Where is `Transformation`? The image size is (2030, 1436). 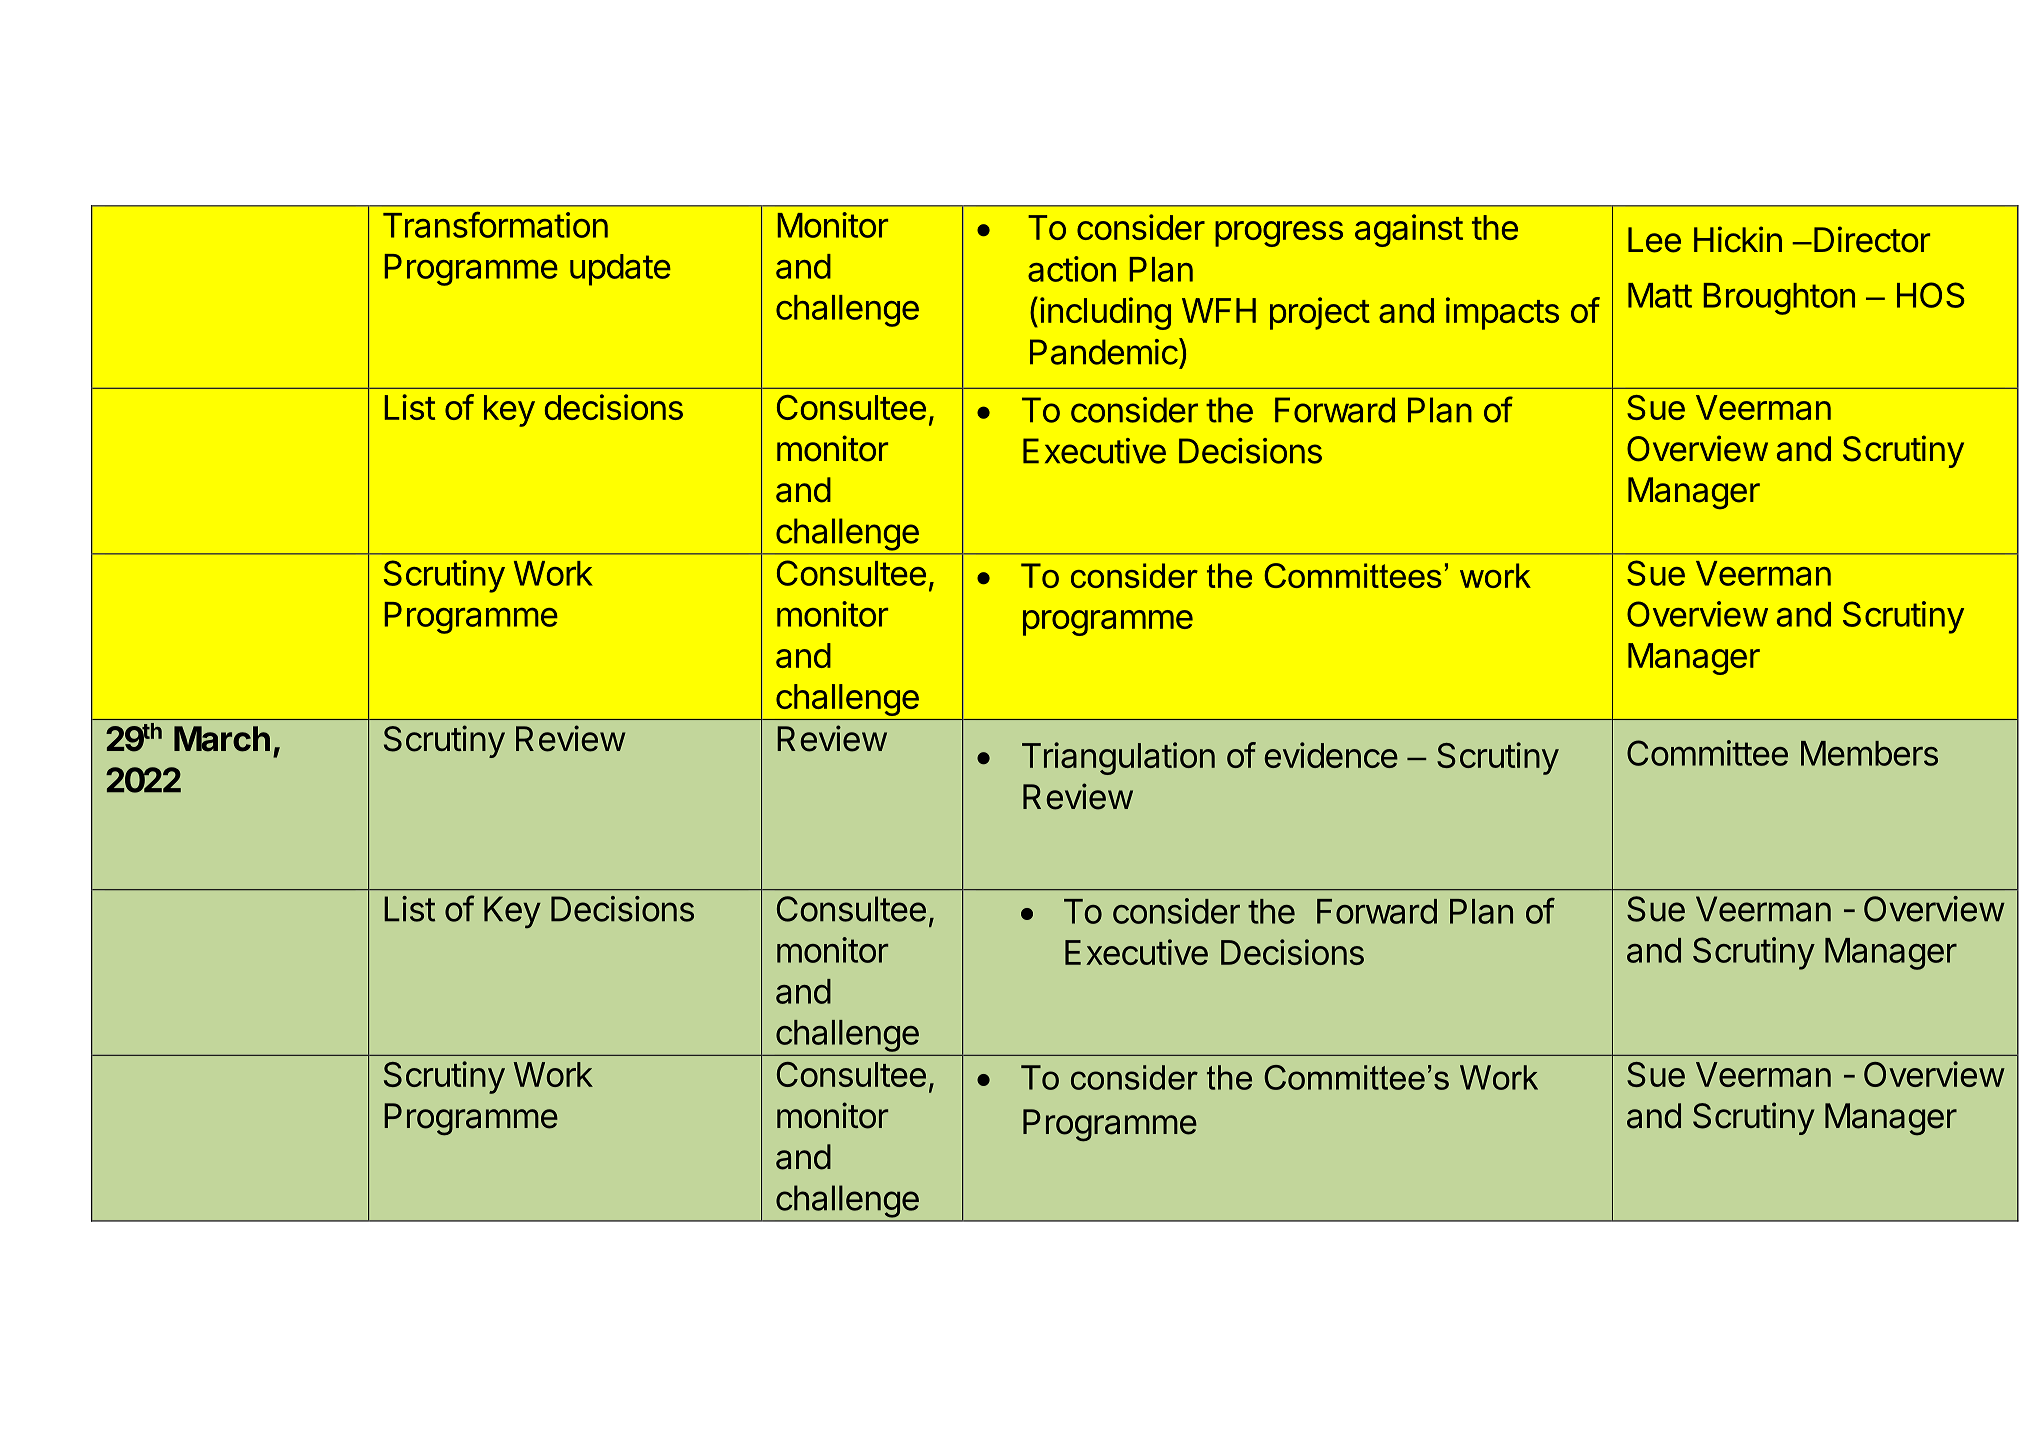 Transformation is located at coordinates (495, 225).
